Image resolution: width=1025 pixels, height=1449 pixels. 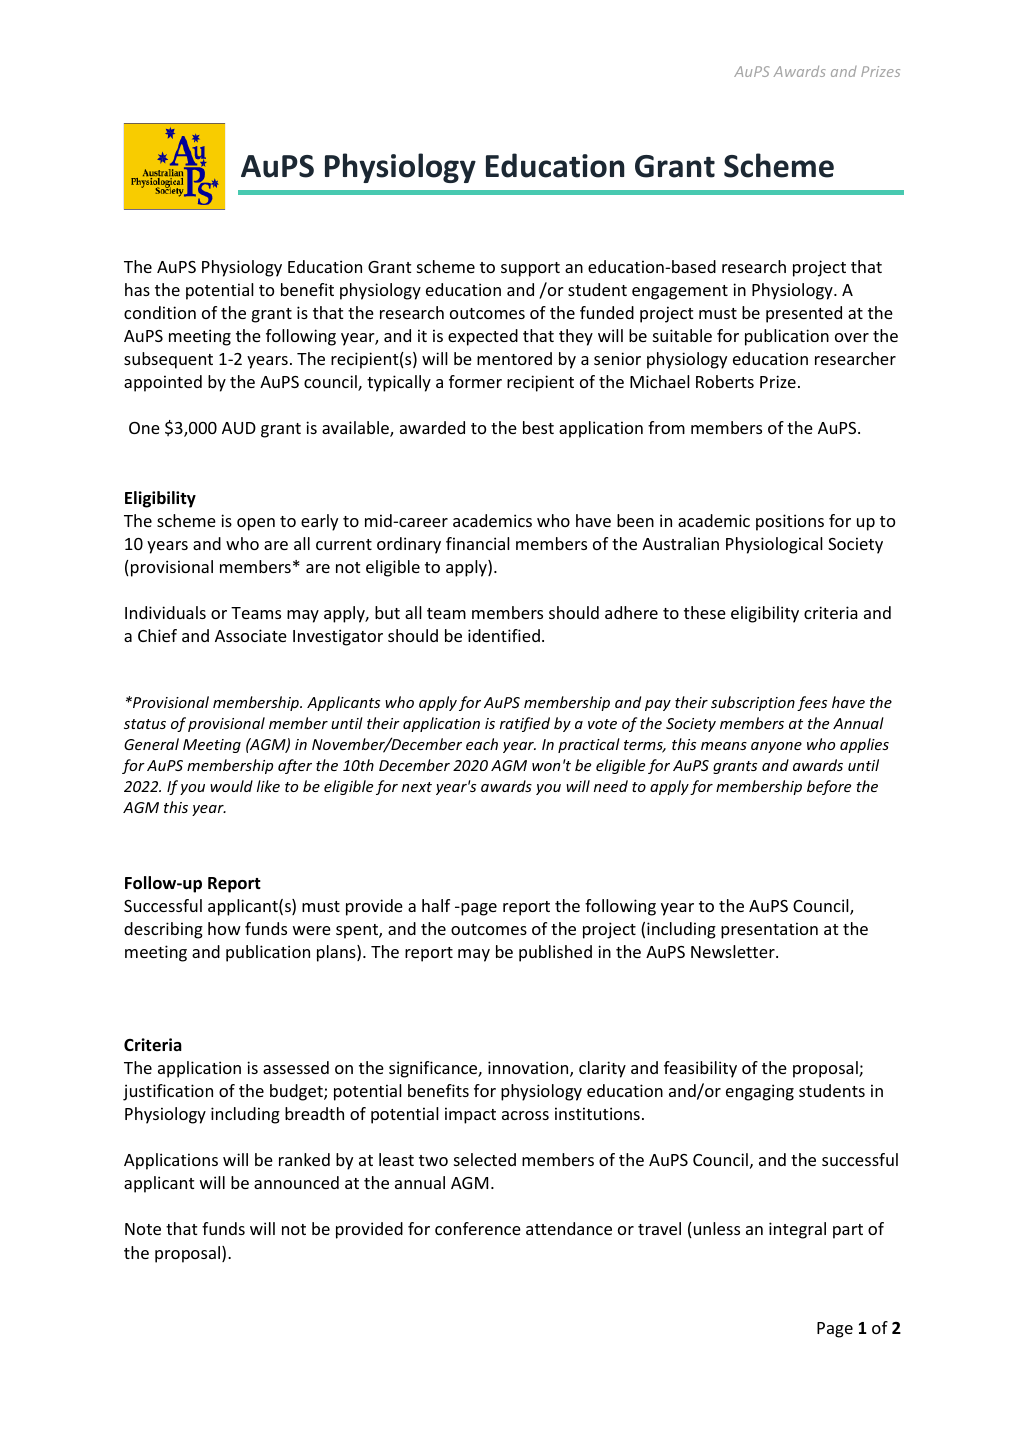 What do you see at coordinates (231, 786) in the image?
I see `would` at bounding box center [231, 786].
